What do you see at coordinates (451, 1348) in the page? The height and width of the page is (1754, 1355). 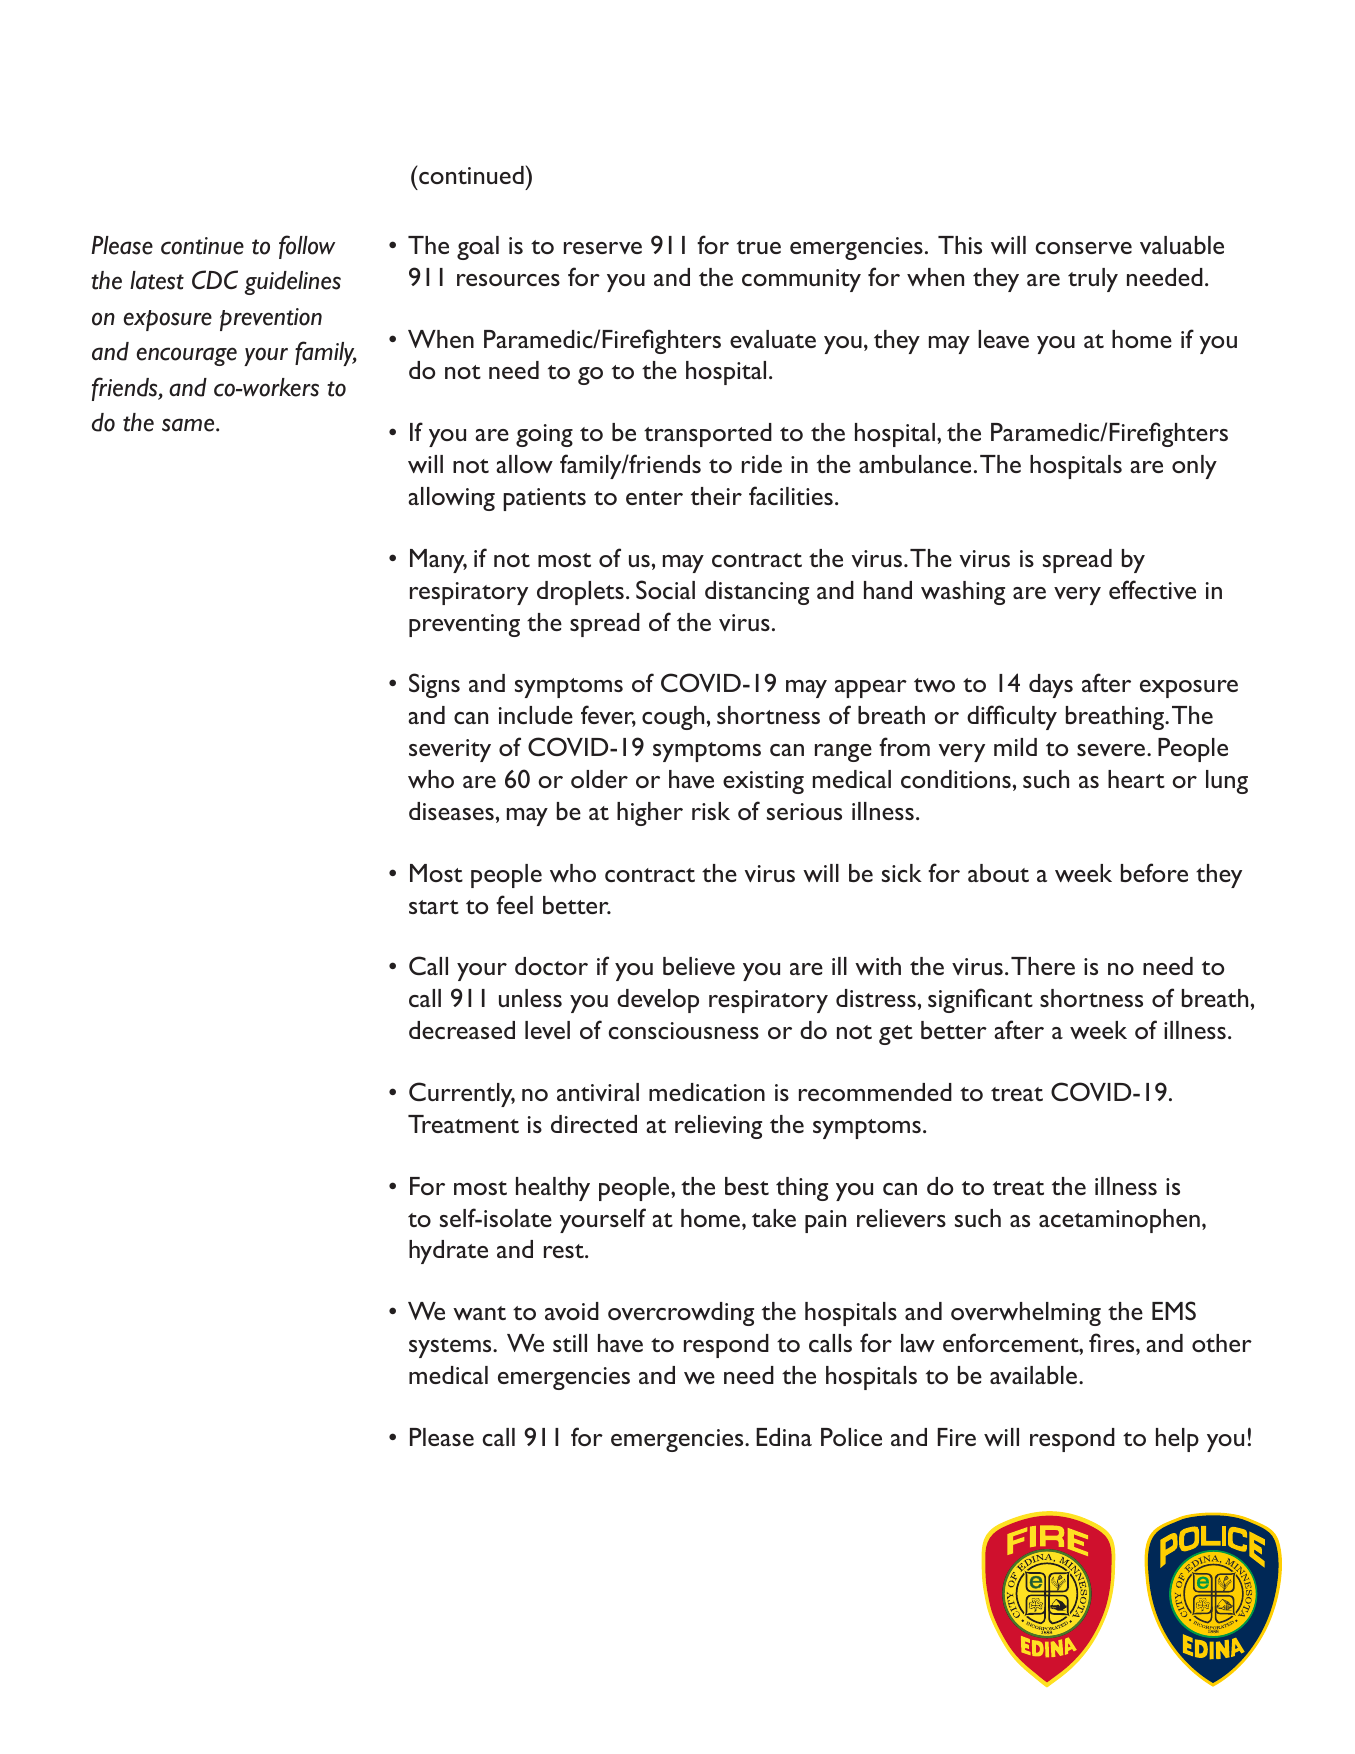 I see `systems` at bounding box center [451, 1348].
